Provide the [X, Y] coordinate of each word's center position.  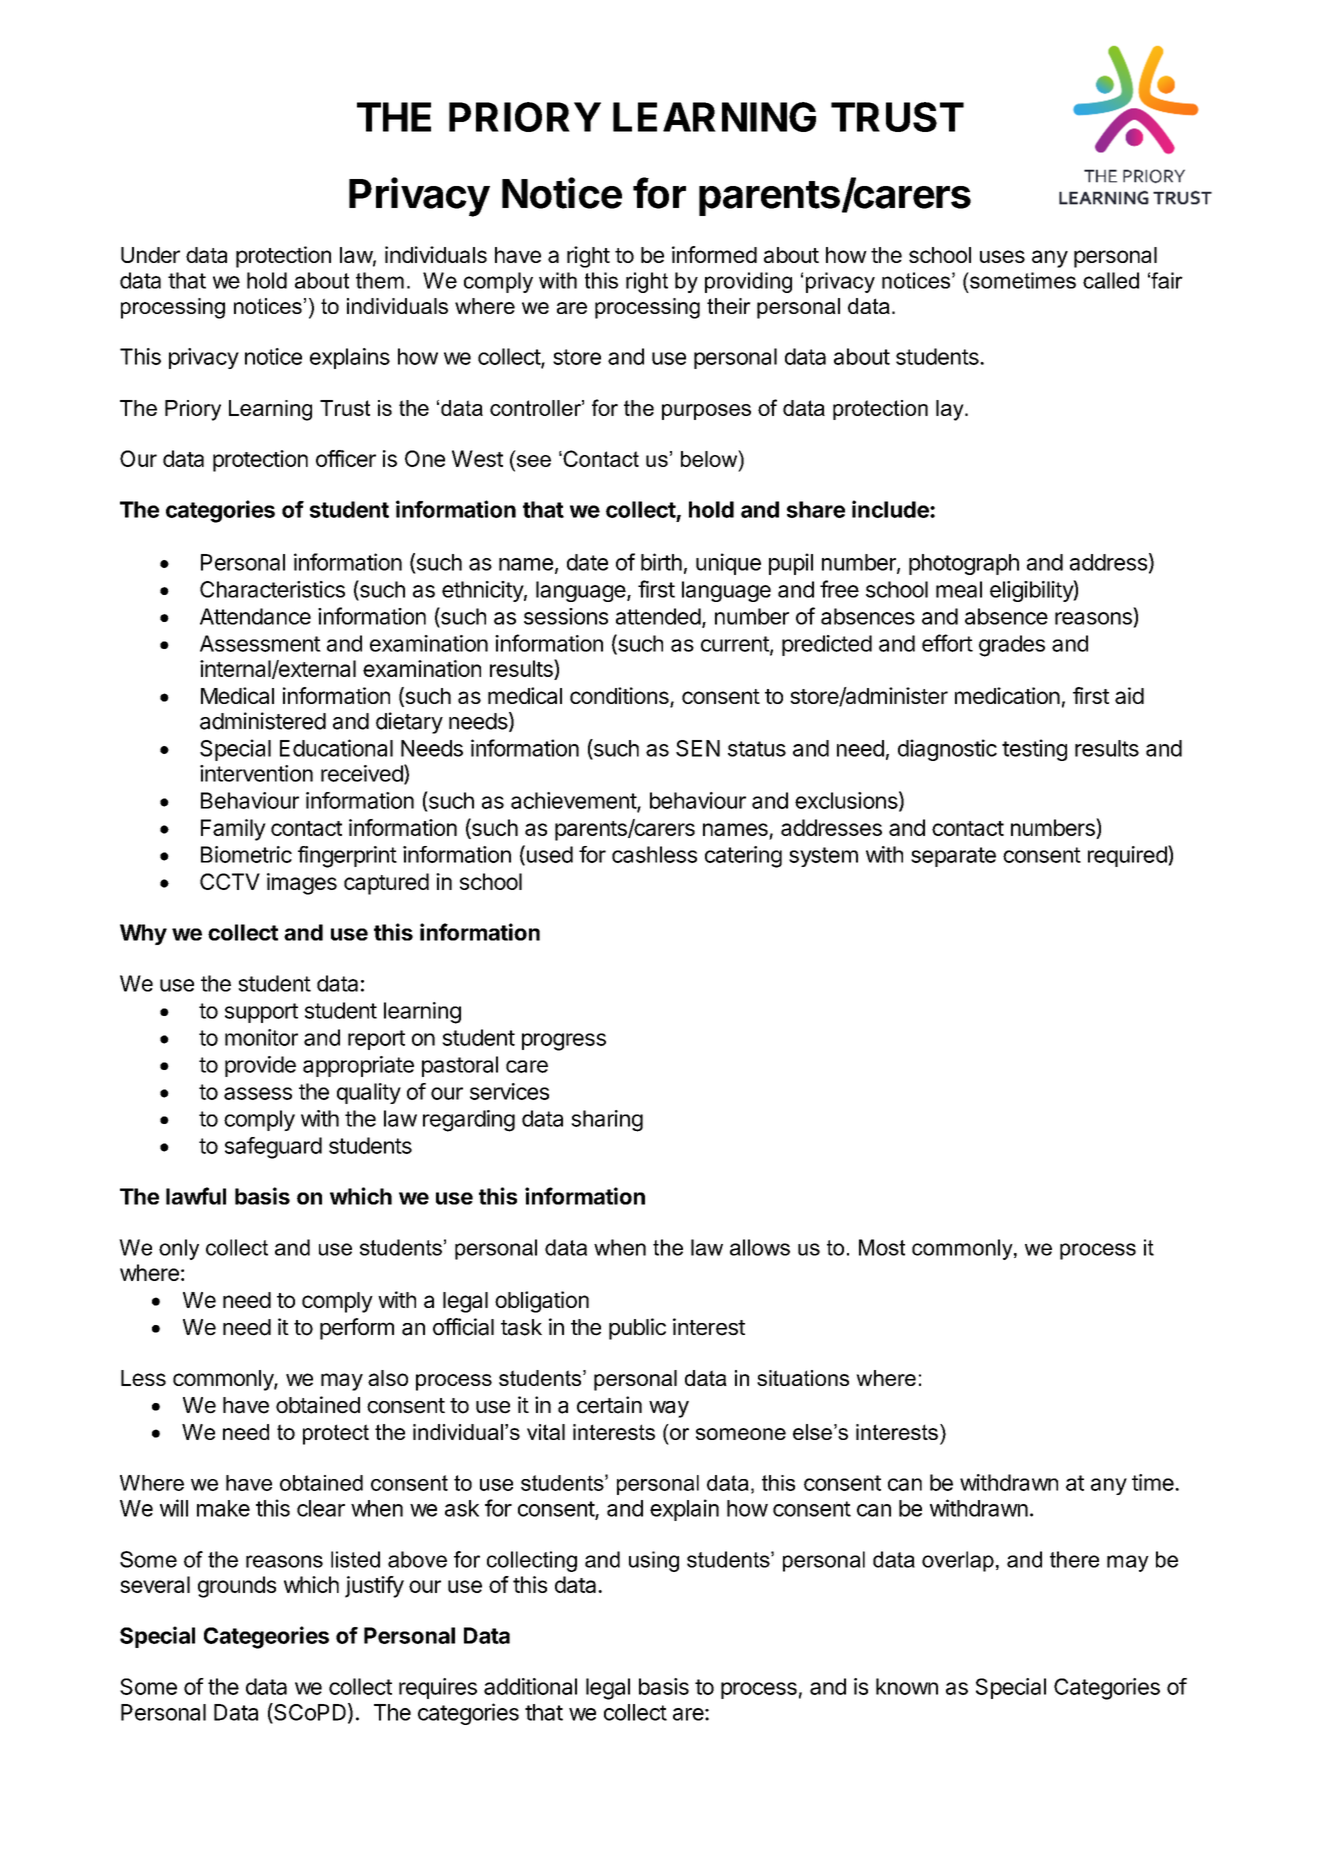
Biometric [246, 854]
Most [882, 1247]
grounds [237, 1587]
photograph [964, 564]
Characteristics [272, 589]
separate [953, 857]
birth [661, 562]
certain [609, 1405]
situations [803, 1378]
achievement [574, 801]
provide [260, 1066]
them [380, 280]
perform [357, 1329]
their [729, 306]
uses [1002, 256]
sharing [607, 1121]
